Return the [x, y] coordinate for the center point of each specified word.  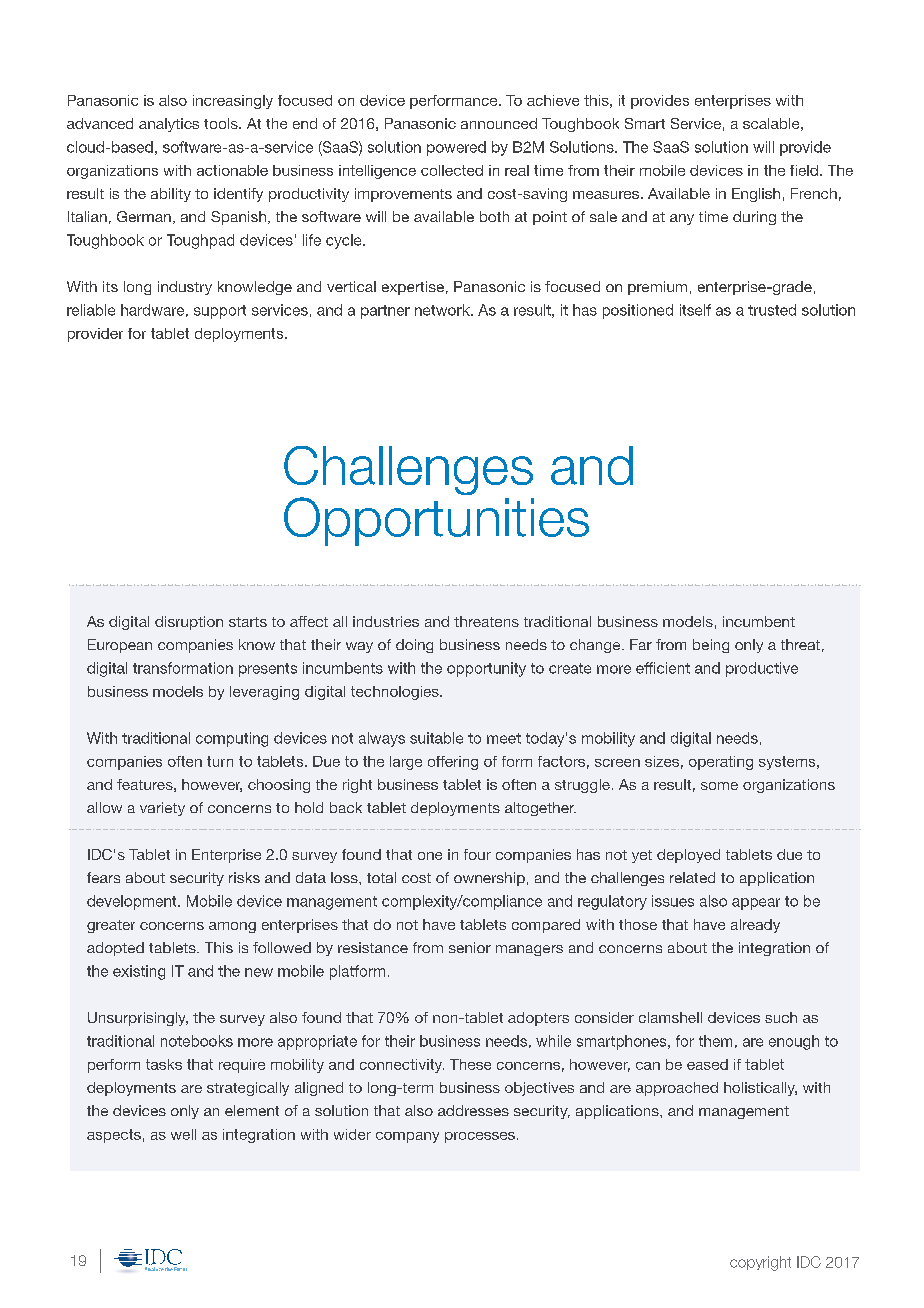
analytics [169, 125]
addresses [473, 1110]
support [220, 312]
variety [162, 809]
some [719, 786]
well [183, 1134]
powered [456, 148]
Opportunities [436, 521]
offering [453, 763]
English [756, 195]
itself [695, 310]
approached [677, 1089]
